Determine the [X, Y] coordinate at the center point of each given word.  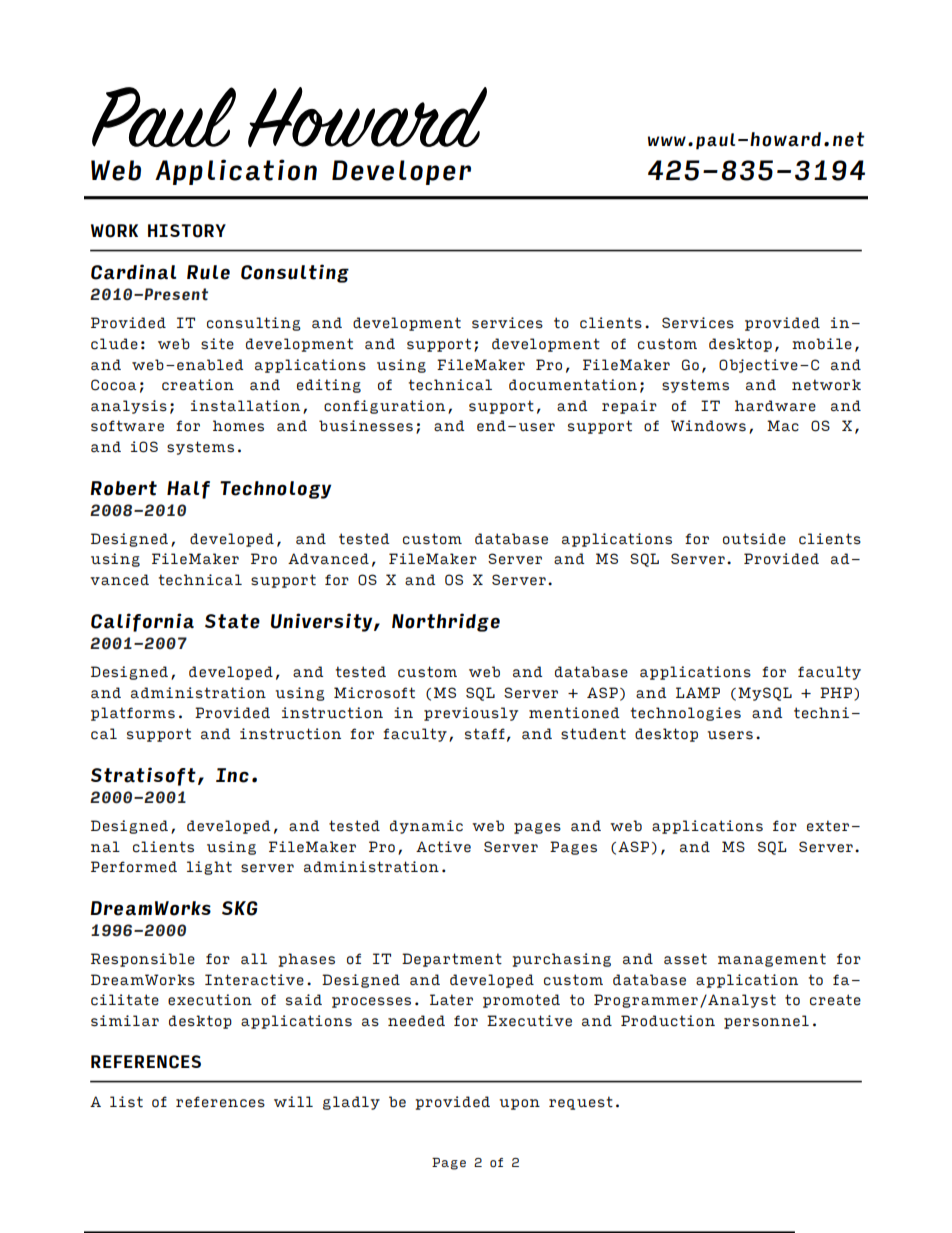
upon [519, 1104]
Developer [401, 172]
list [126, 1102]
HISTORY [187, 231]
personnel [766, 1022]
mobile [822, 344]
